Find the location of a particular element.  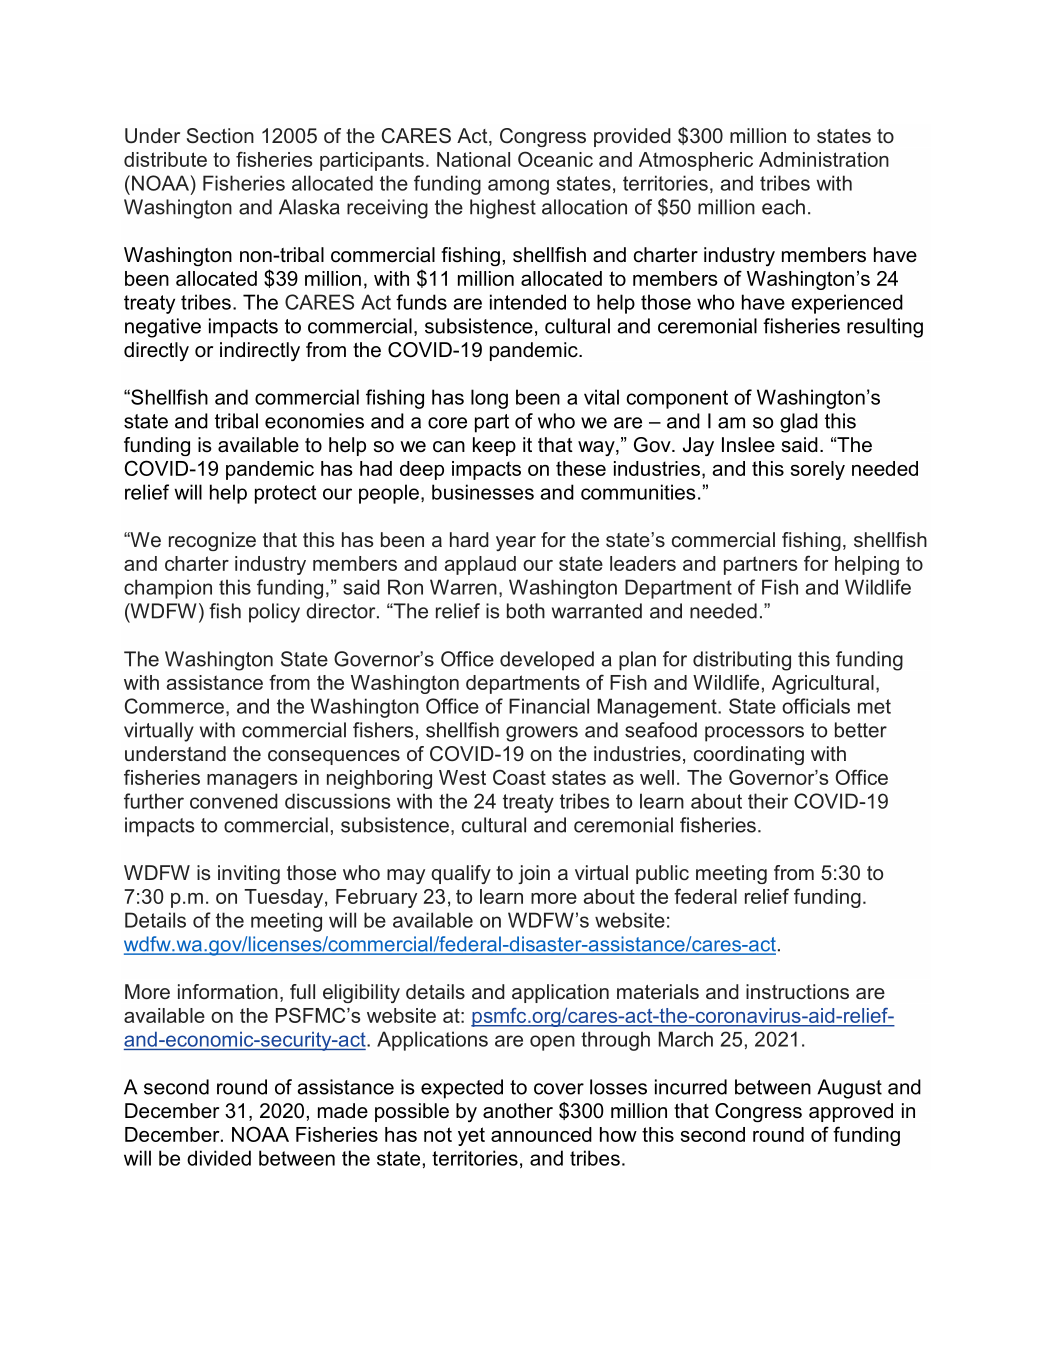

economies is located at coordinates (314, 421).
